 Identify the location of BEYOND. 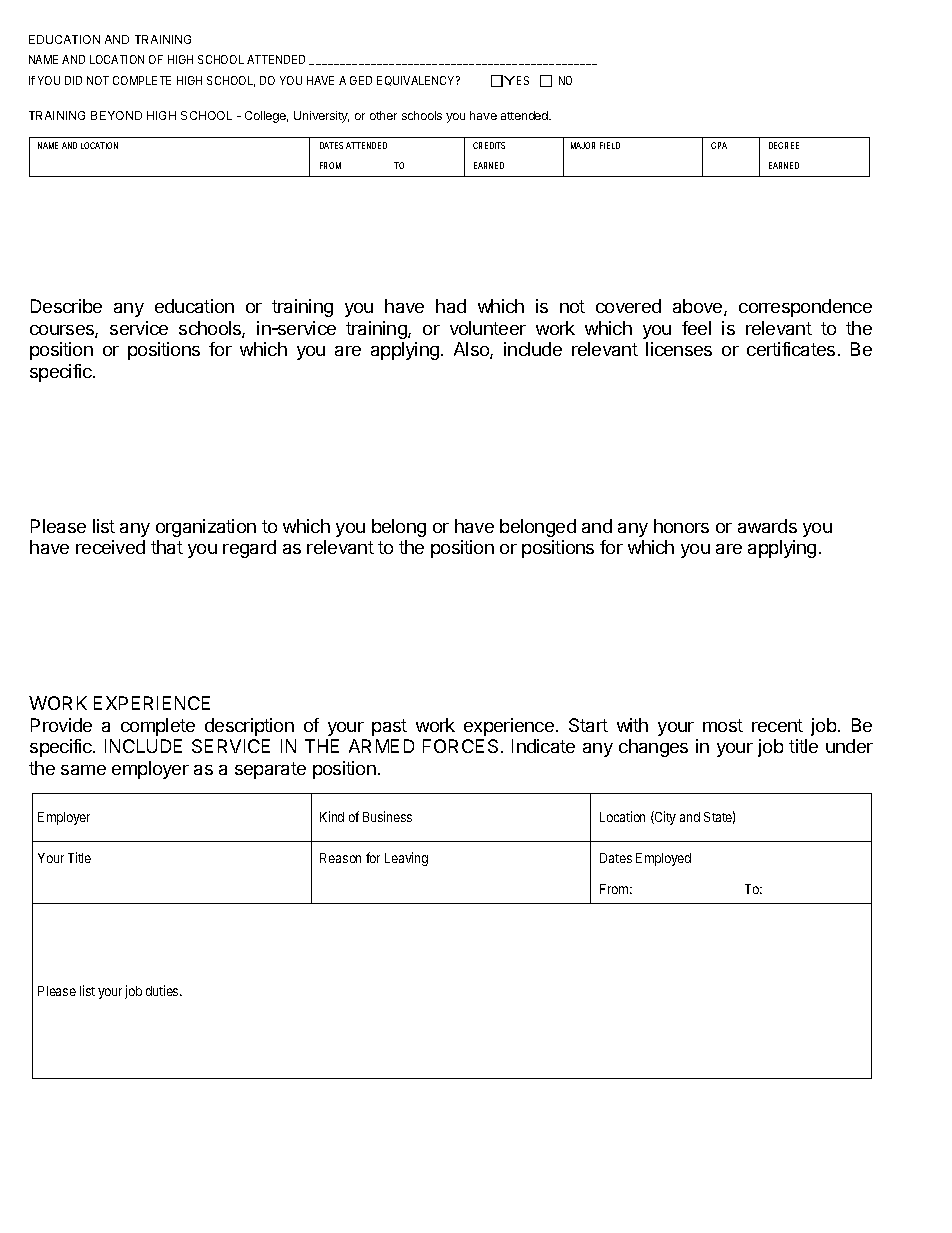
(116, 115).
